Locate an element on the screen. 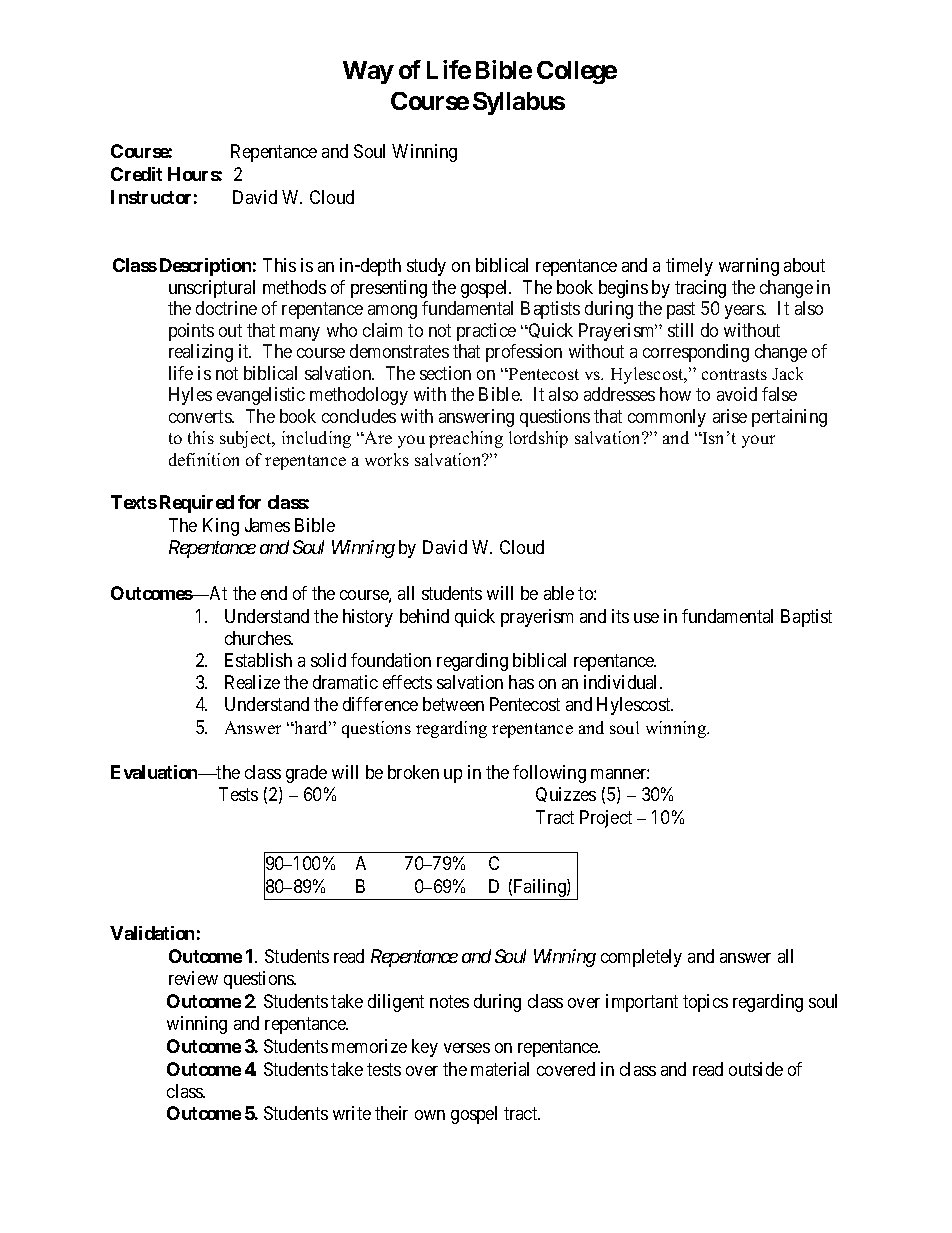 The image size is (952, 1233). converts is located at coordinates (201, 416).
